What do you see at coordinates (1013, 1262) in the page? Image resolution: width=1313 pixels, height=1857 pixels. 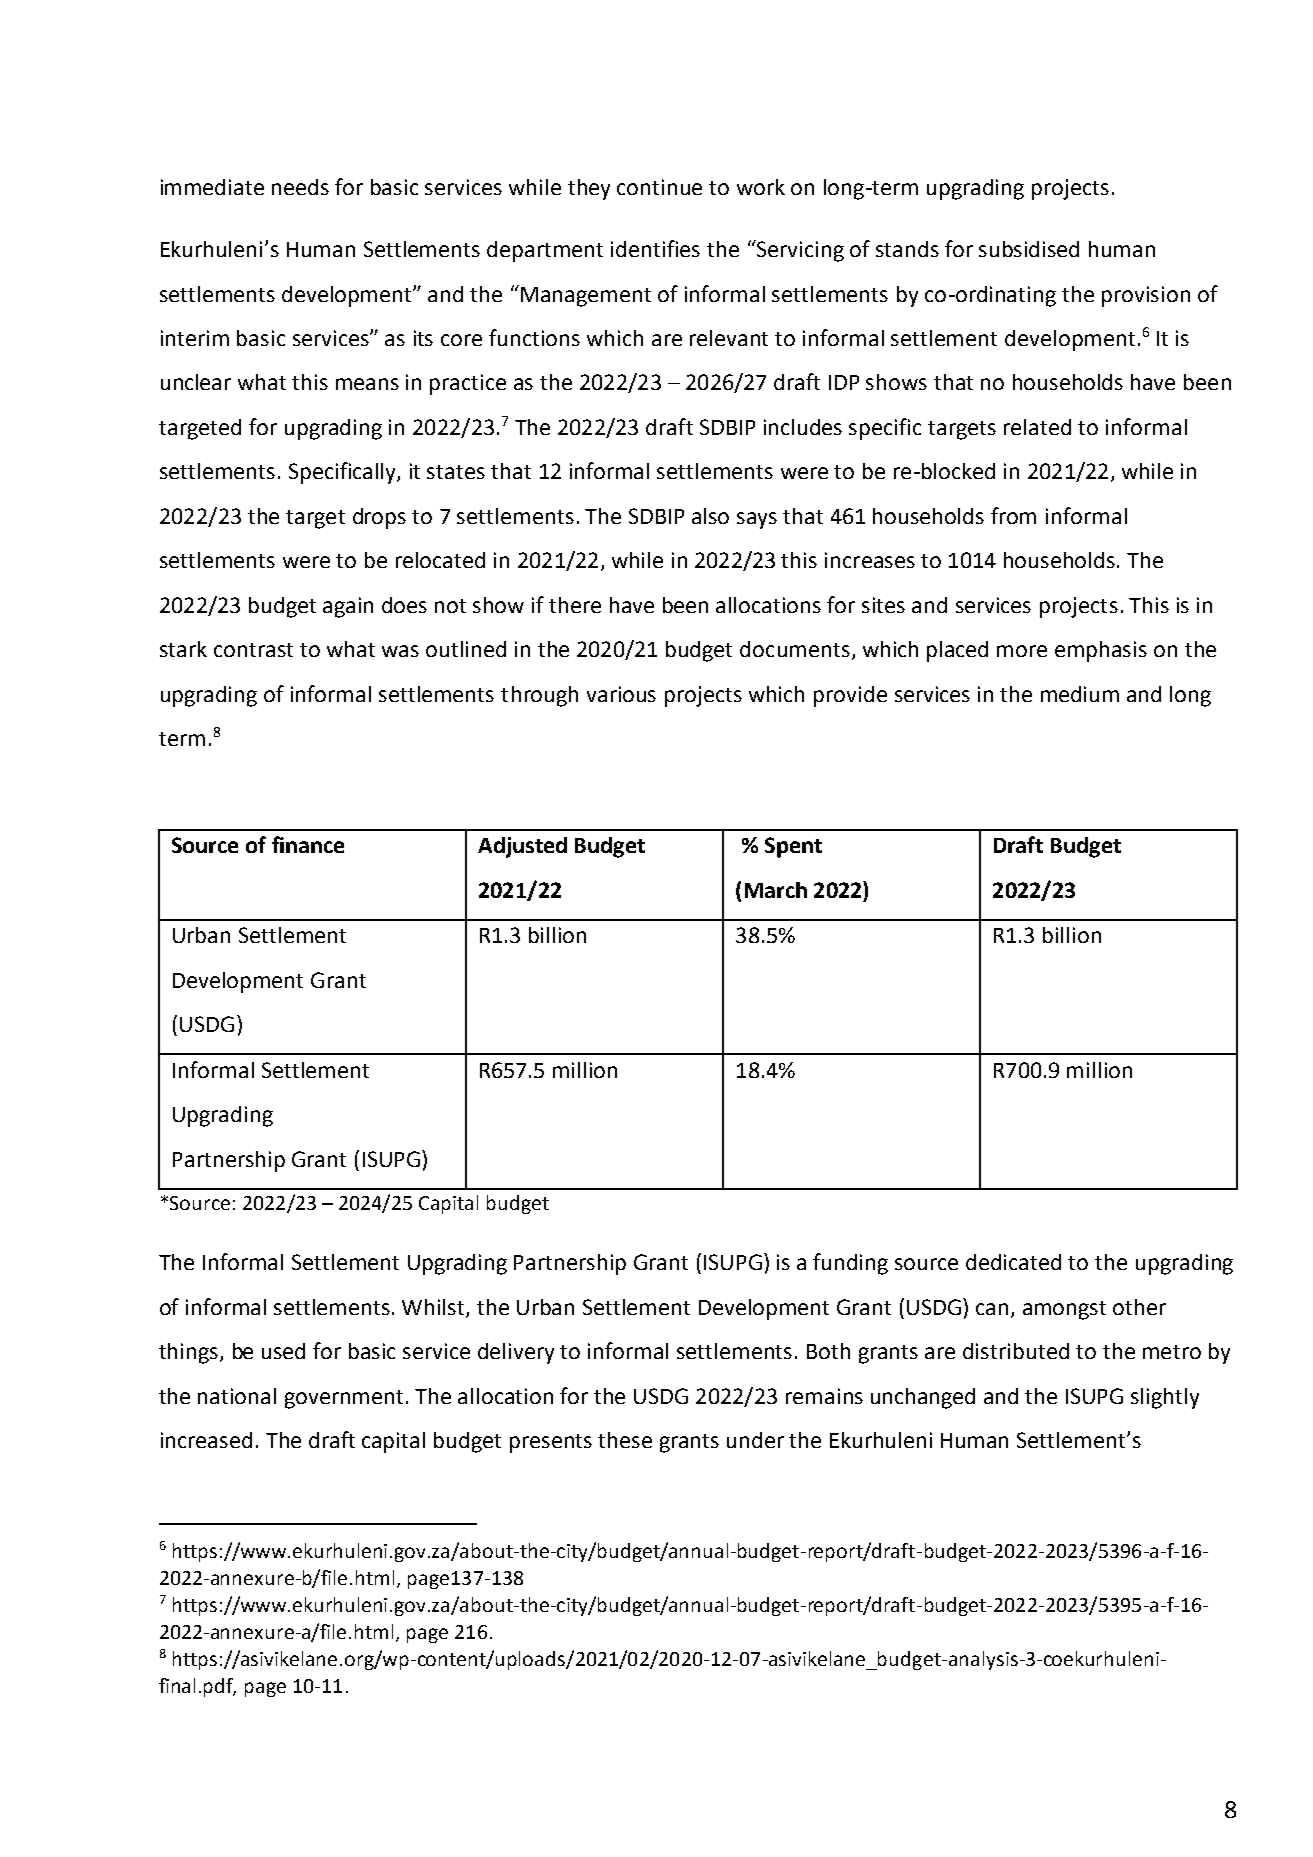 I see `dedicated` at bounding box center [1013, 1262].
